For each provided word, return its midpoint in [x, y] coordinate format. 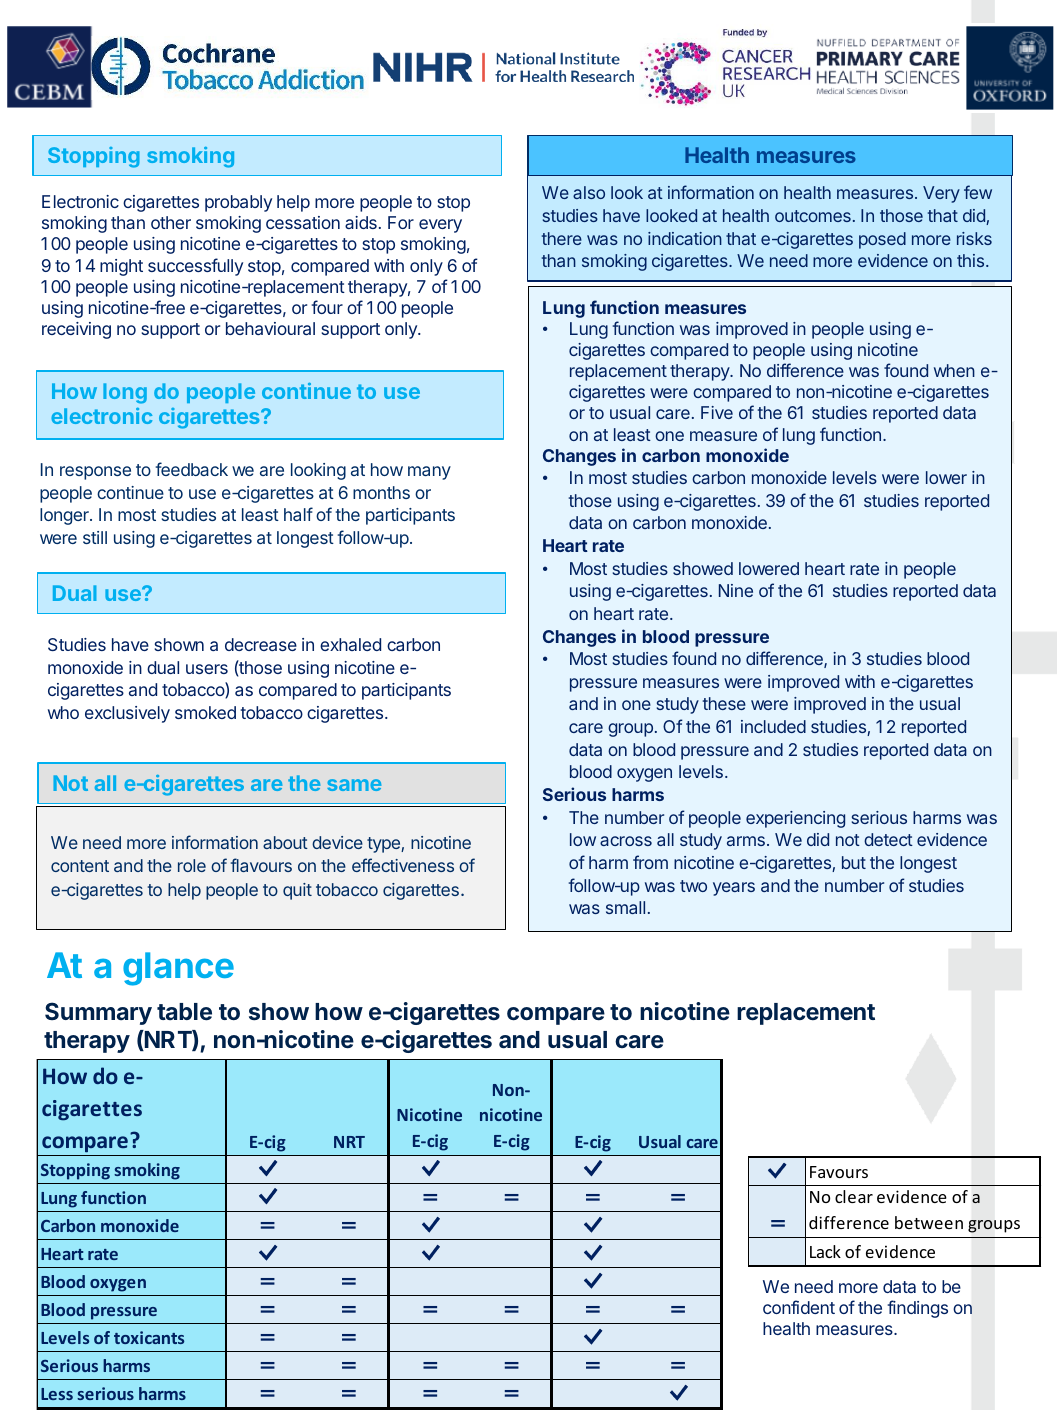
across [626, 841]
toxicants [149, 1337]
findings [917, 1309]
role [192, 865]
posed [882, 240]
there [562, 238]
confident [799, 1307]
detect [888, 839]
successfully [195, 267]
